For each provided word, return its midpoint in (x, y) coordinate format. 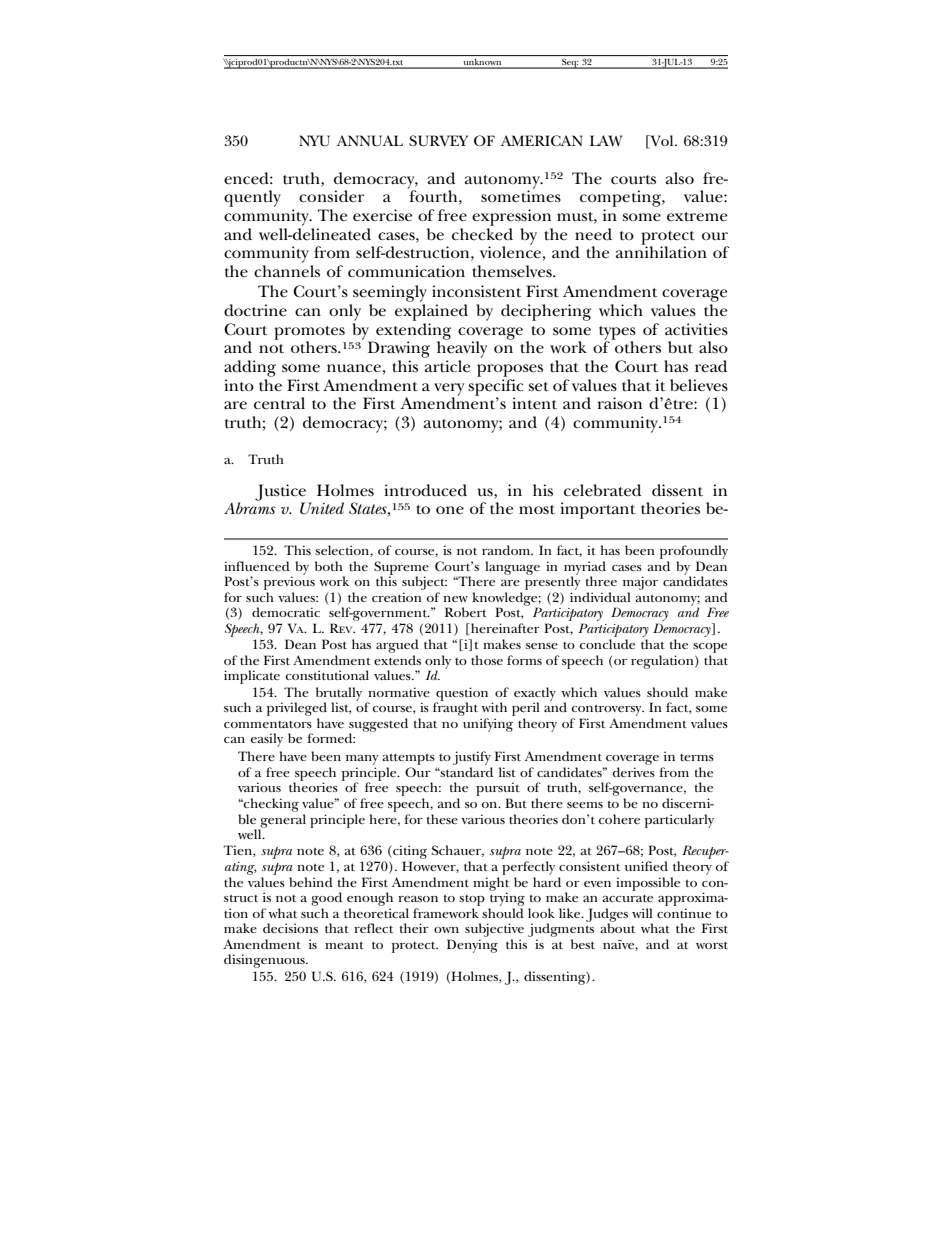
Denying (472, 946)
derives (633, 772)
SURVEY (438, 141)
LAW (606, 140)
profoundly (694, 552)
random (507, 550)
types (617, 334)
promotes (309, 334)
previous (289, 582)
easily (267, 740)
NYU (314, 141)
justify (472, 759)
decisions (290, 928)
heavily (462, 348)
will (642, 913)
